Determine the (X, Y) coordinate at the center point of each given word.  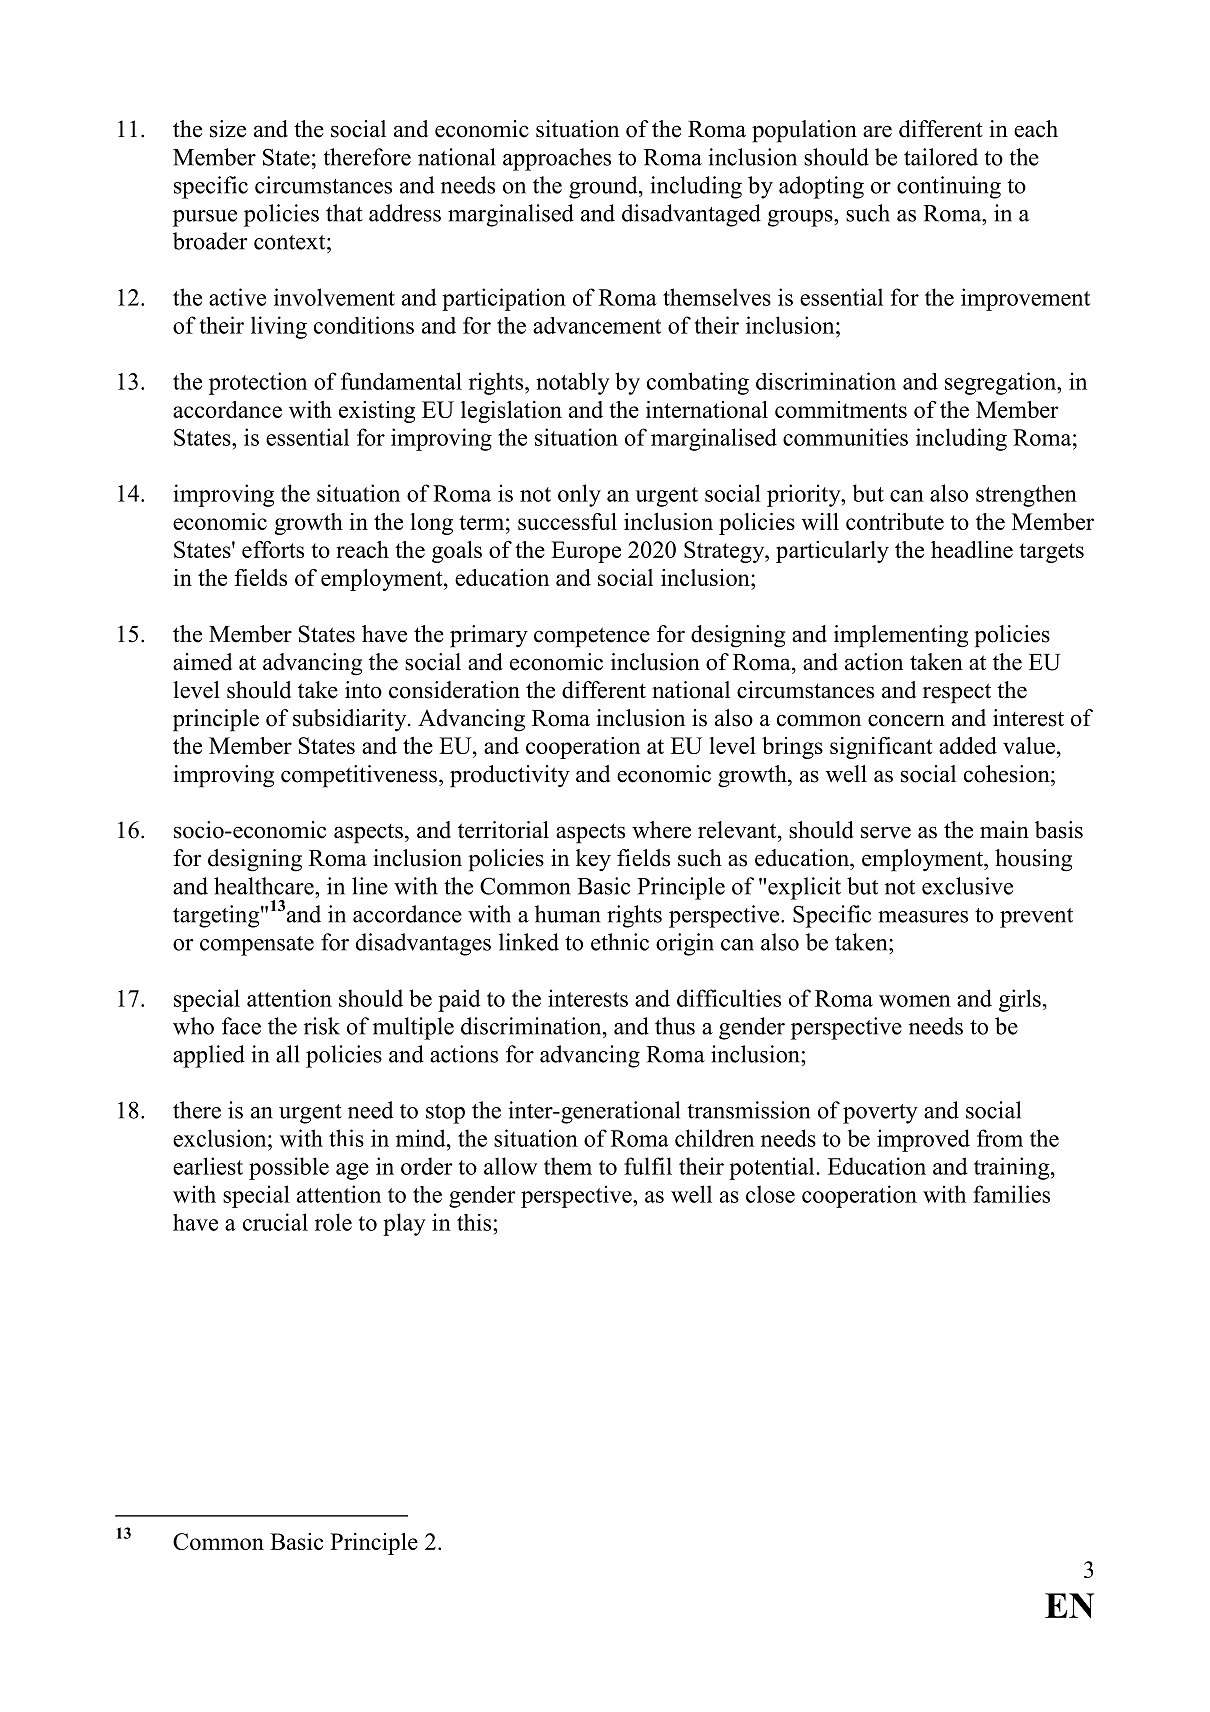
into (363, 690)
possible (289, 1168)
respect (957, 693)
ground (604, 187)
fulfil (648, 1166)
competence (592, 637)
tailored (941, 157)
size (228, 129)
